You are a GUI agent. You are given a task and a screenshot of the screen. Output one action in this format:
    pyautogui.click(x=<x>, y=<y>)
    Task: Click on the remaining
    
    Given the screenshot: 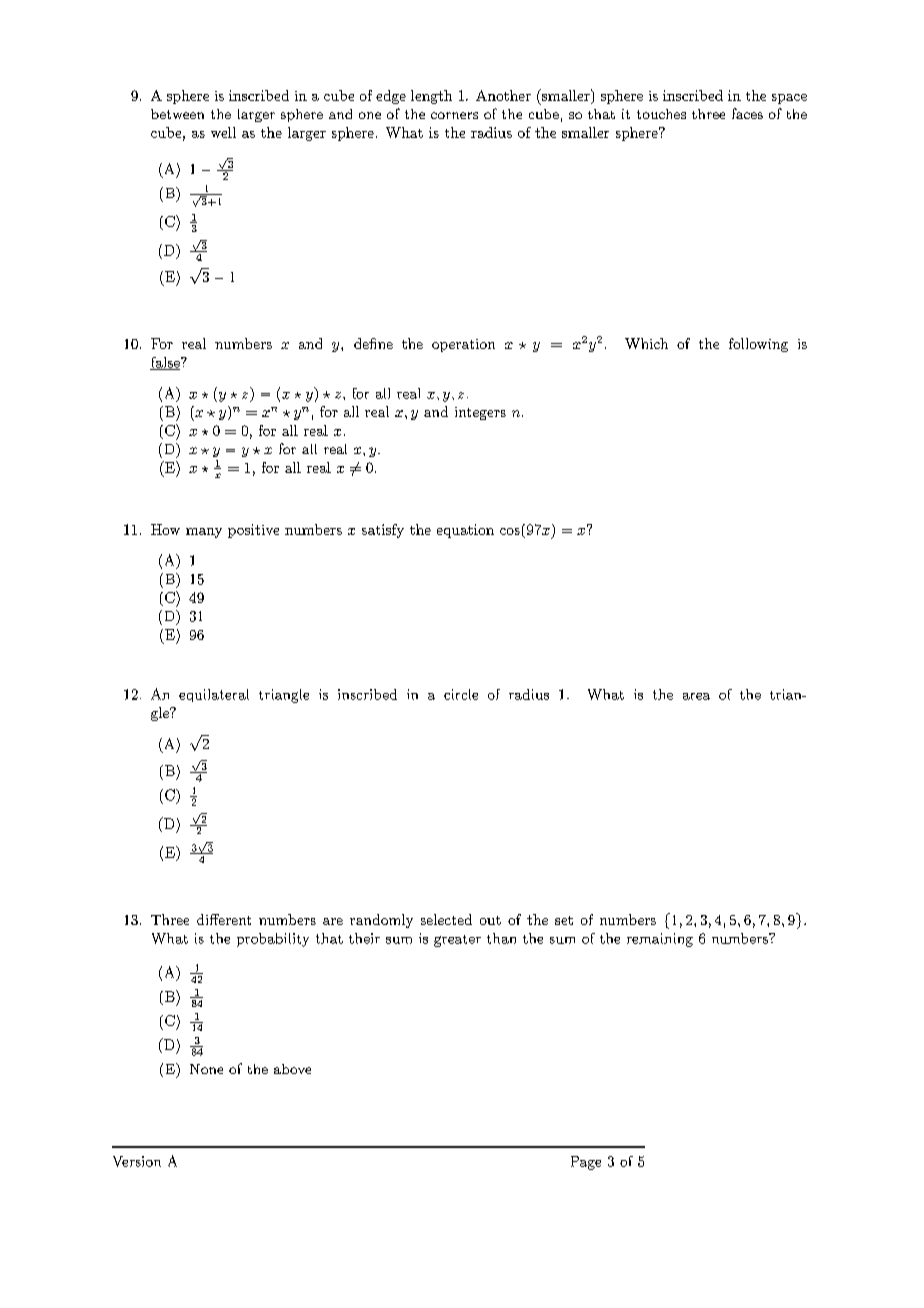 What is the action you would take?
    pyautogui.click(x=660, y=940)
